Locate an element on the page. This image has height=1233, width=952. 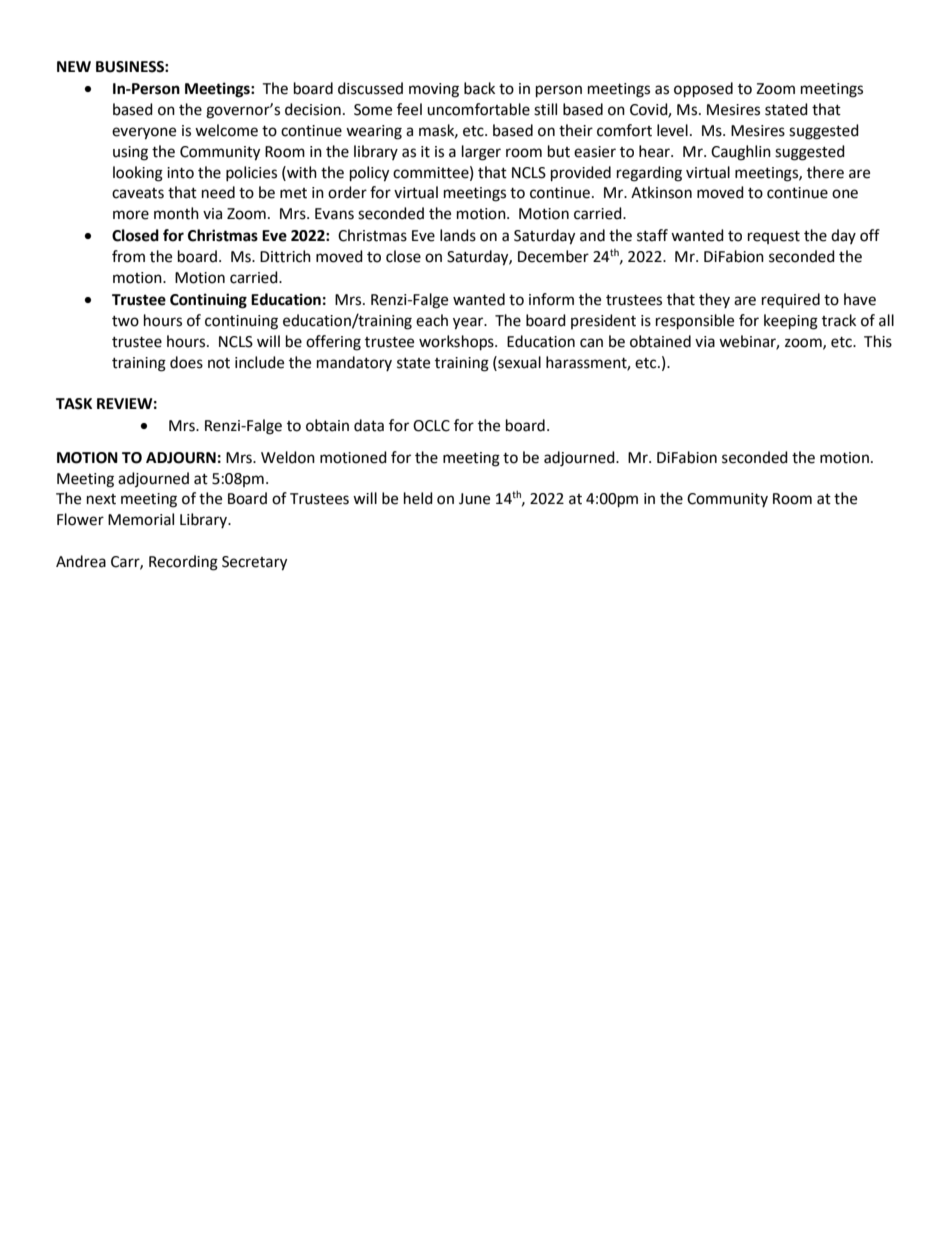
keeping is located at coordinates (791, 322).
